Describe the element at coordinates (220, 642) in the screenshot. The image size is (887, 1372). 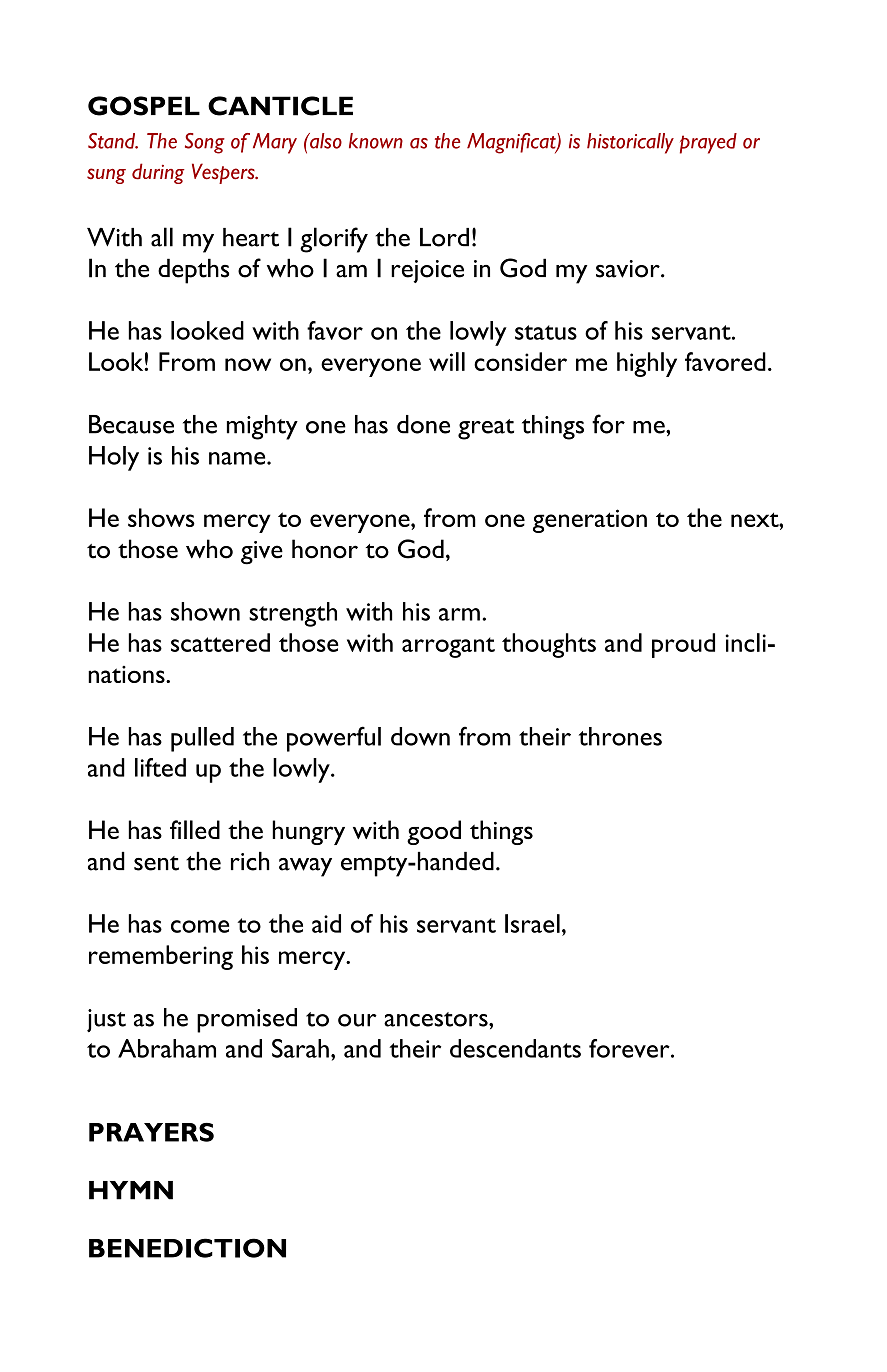
I see `scattered` at that location.
